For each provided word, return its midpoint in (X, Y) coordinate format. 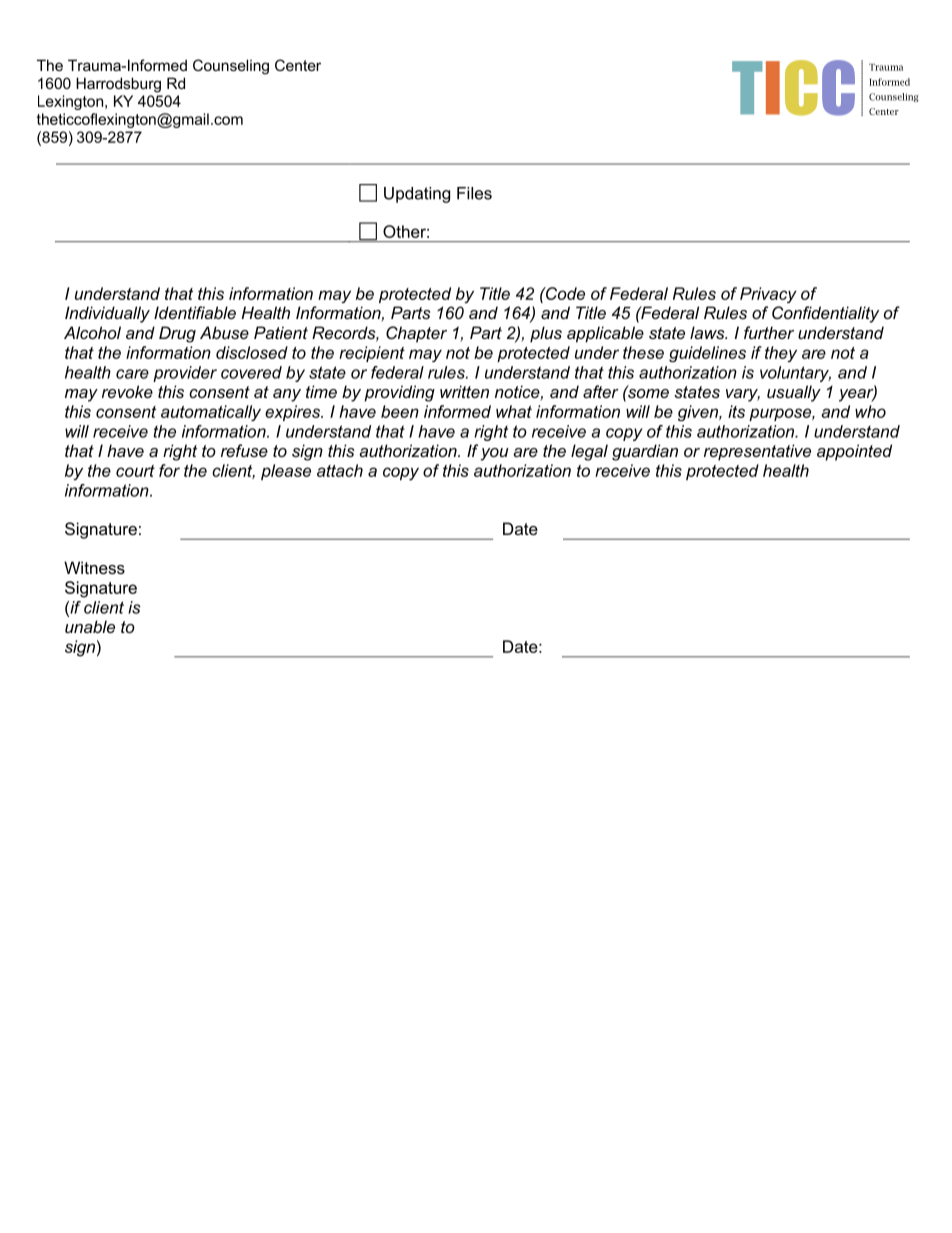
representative (757, 452)
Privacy (768, 295)
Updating (417, 195)
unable (90, 626)
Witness (94, 567)
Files (474, 193)
